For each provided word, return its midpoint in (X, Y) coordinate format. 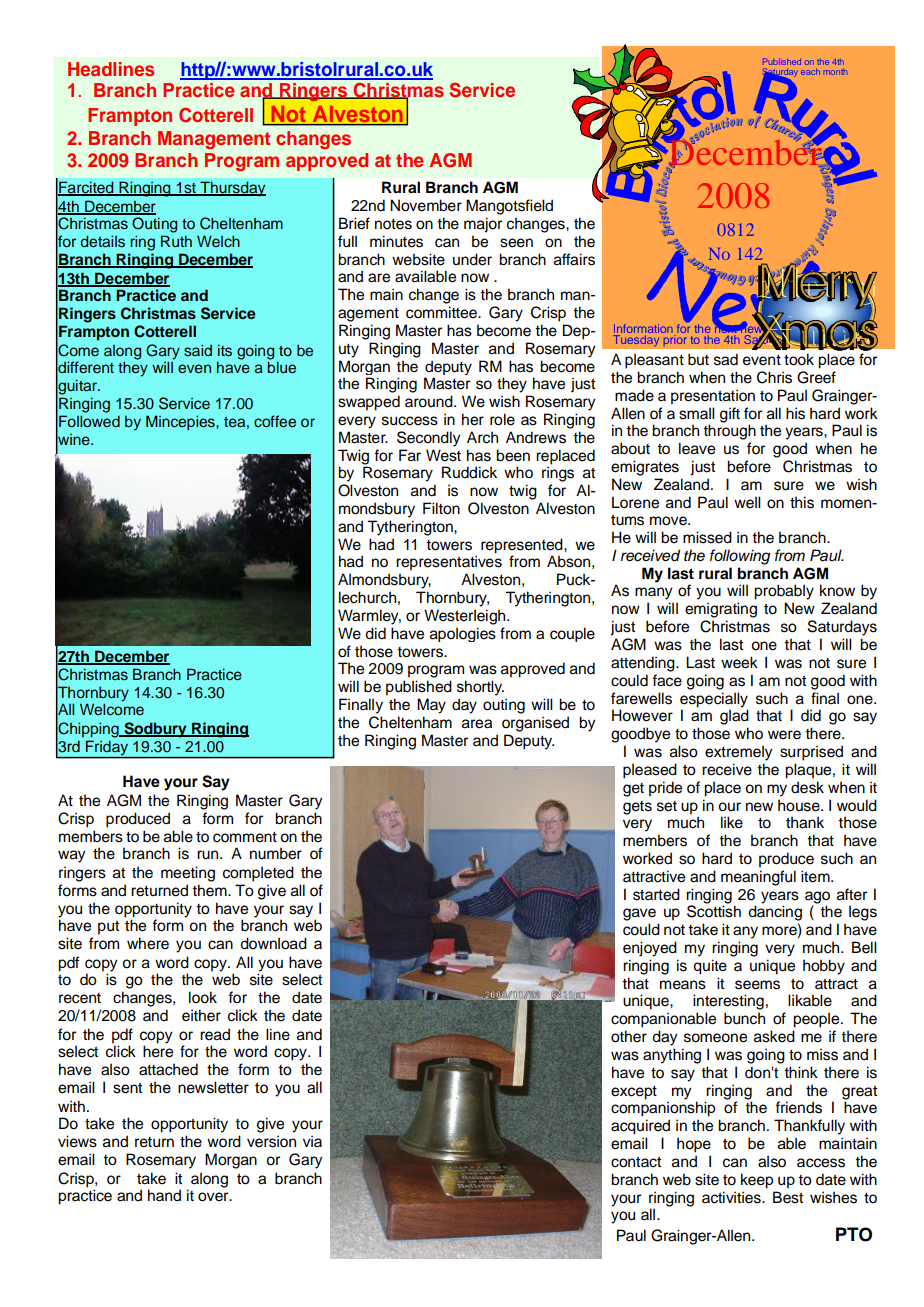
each (810, 71)
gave (639, 914)
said (198, 350)
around (430, 401)
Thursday (232, 189)
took (799, 359)
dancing (775, 913)
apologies (463, 634)
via (312, 1141)
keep (757, 1181)
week (739, 662)
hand (164, 1195)
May (431, 706)
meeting (188, 874)
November (426, 205)
